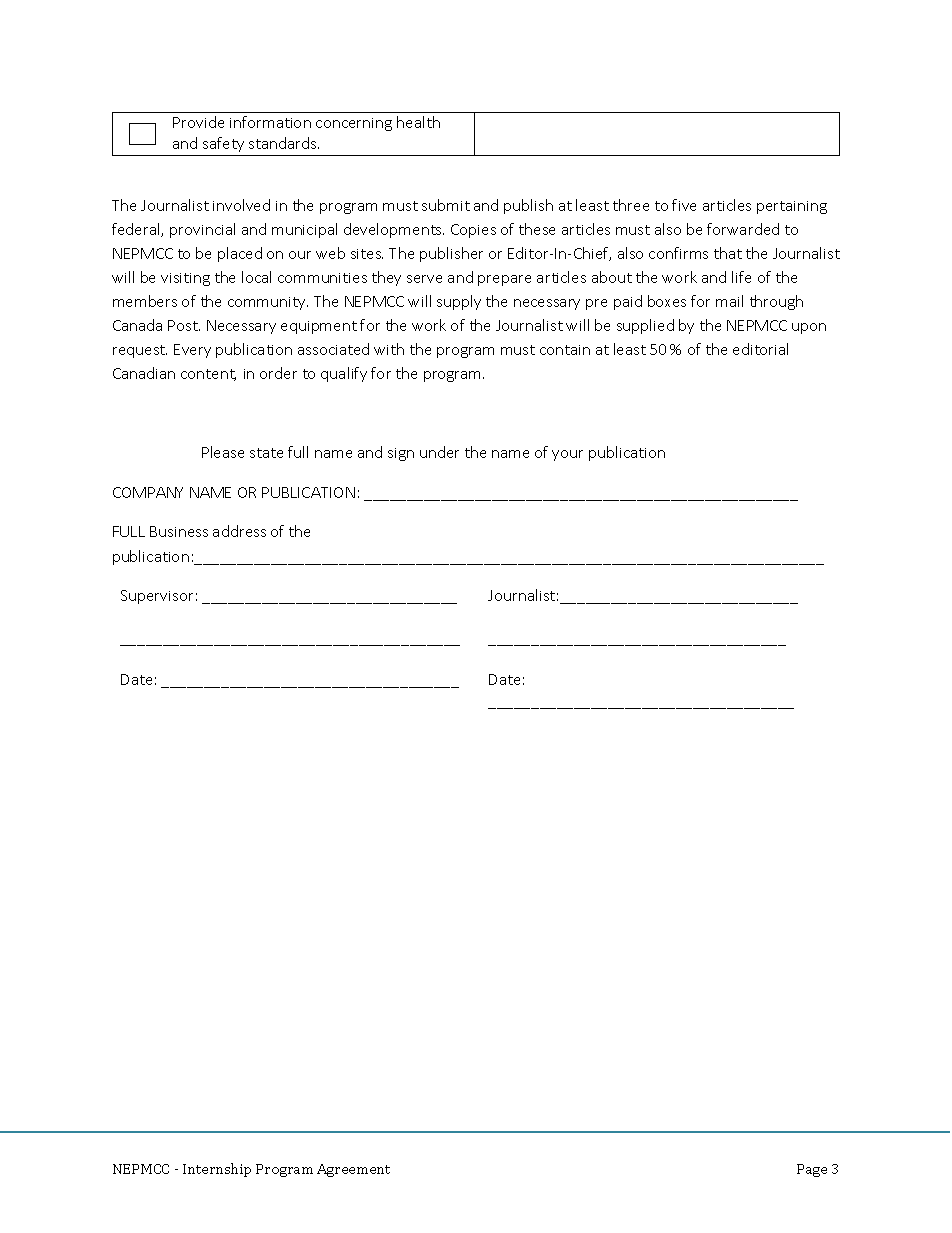 This image has width=952, height=1233. Describe the element at coordinates (439, 452) in the image. I see `under` at that location.
